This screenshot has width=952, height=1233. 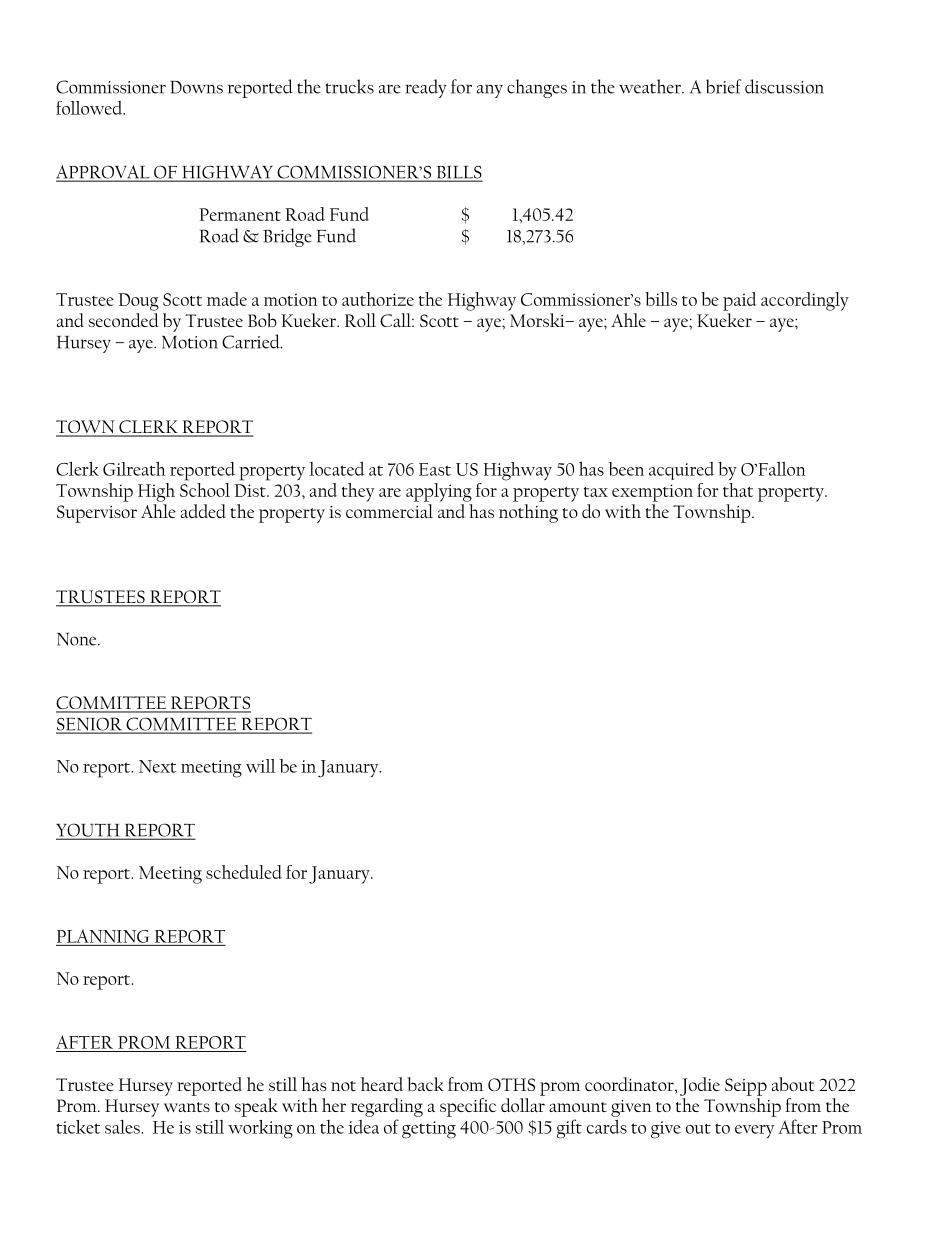 I want to click on that, so click(x=738, y=490).
